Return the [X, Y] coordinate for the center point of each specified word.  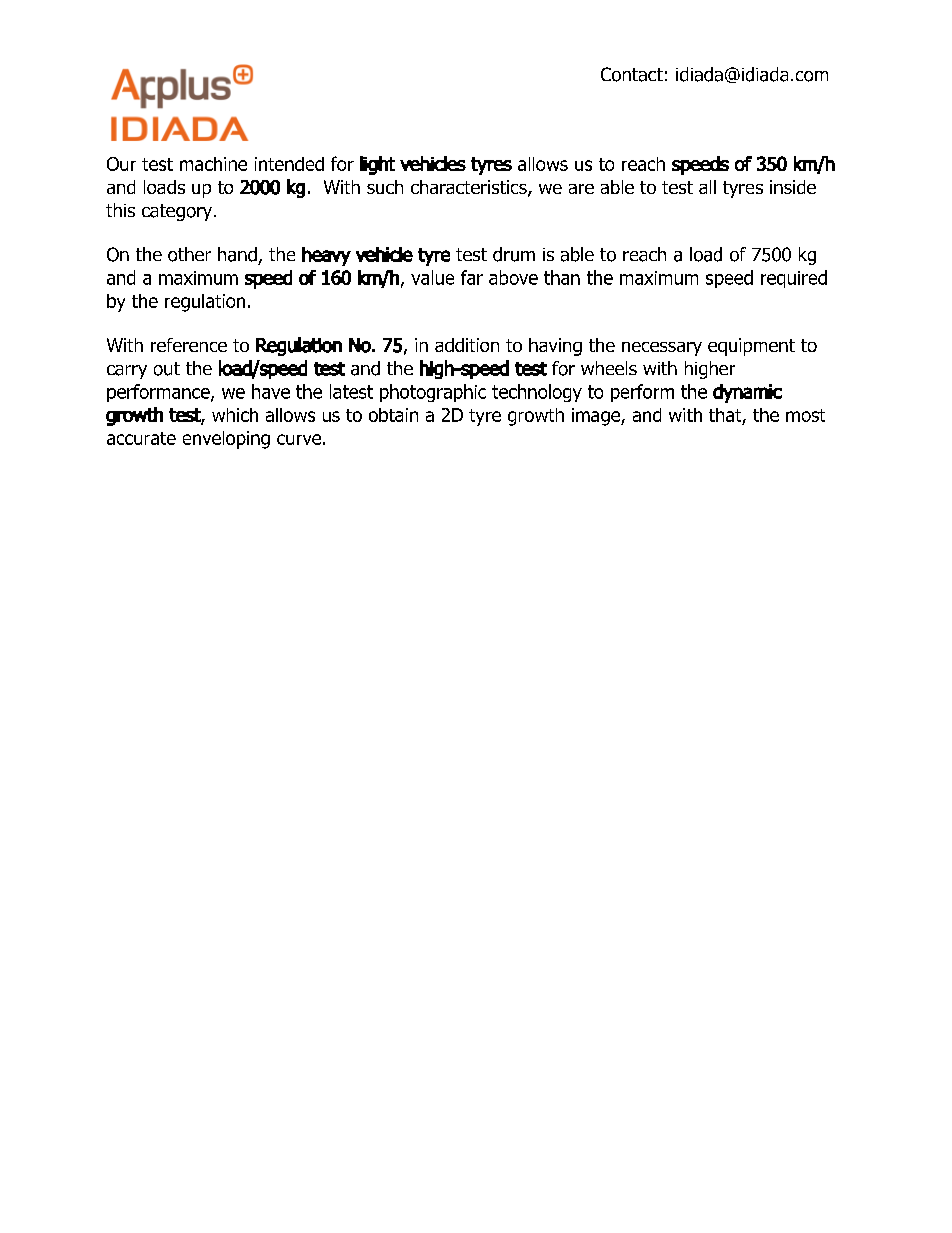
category [177, 212]
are [581, 189]
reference [189, 345]
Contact [632, 74]
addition [467, 345]
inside [793, 187]
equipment [751, 347]
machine [213, 164]
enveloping [226, 440]
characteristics [470, 188]
